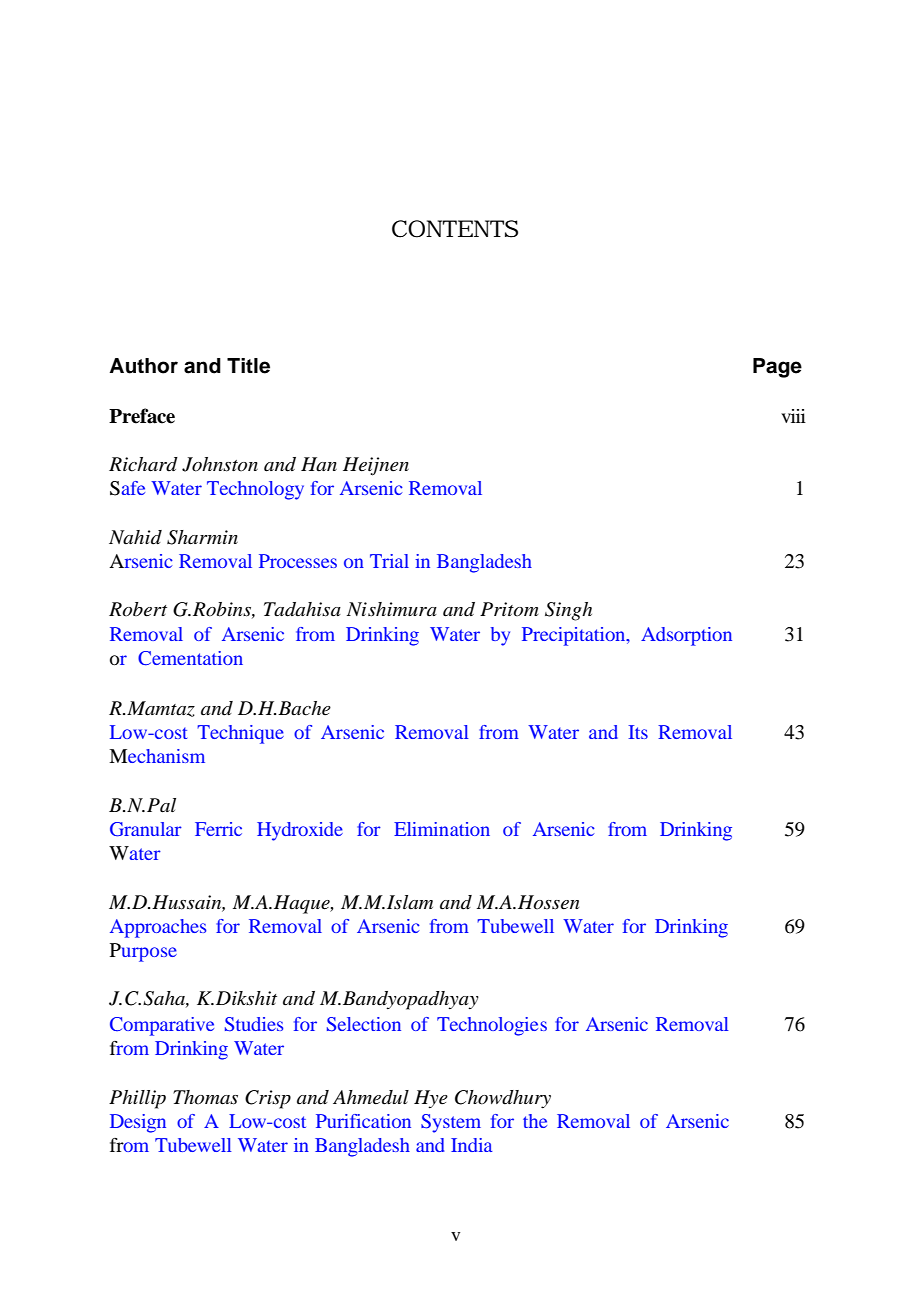  Describe the element at coordinates (248, 366) in the image. I see `Title` at that location.
